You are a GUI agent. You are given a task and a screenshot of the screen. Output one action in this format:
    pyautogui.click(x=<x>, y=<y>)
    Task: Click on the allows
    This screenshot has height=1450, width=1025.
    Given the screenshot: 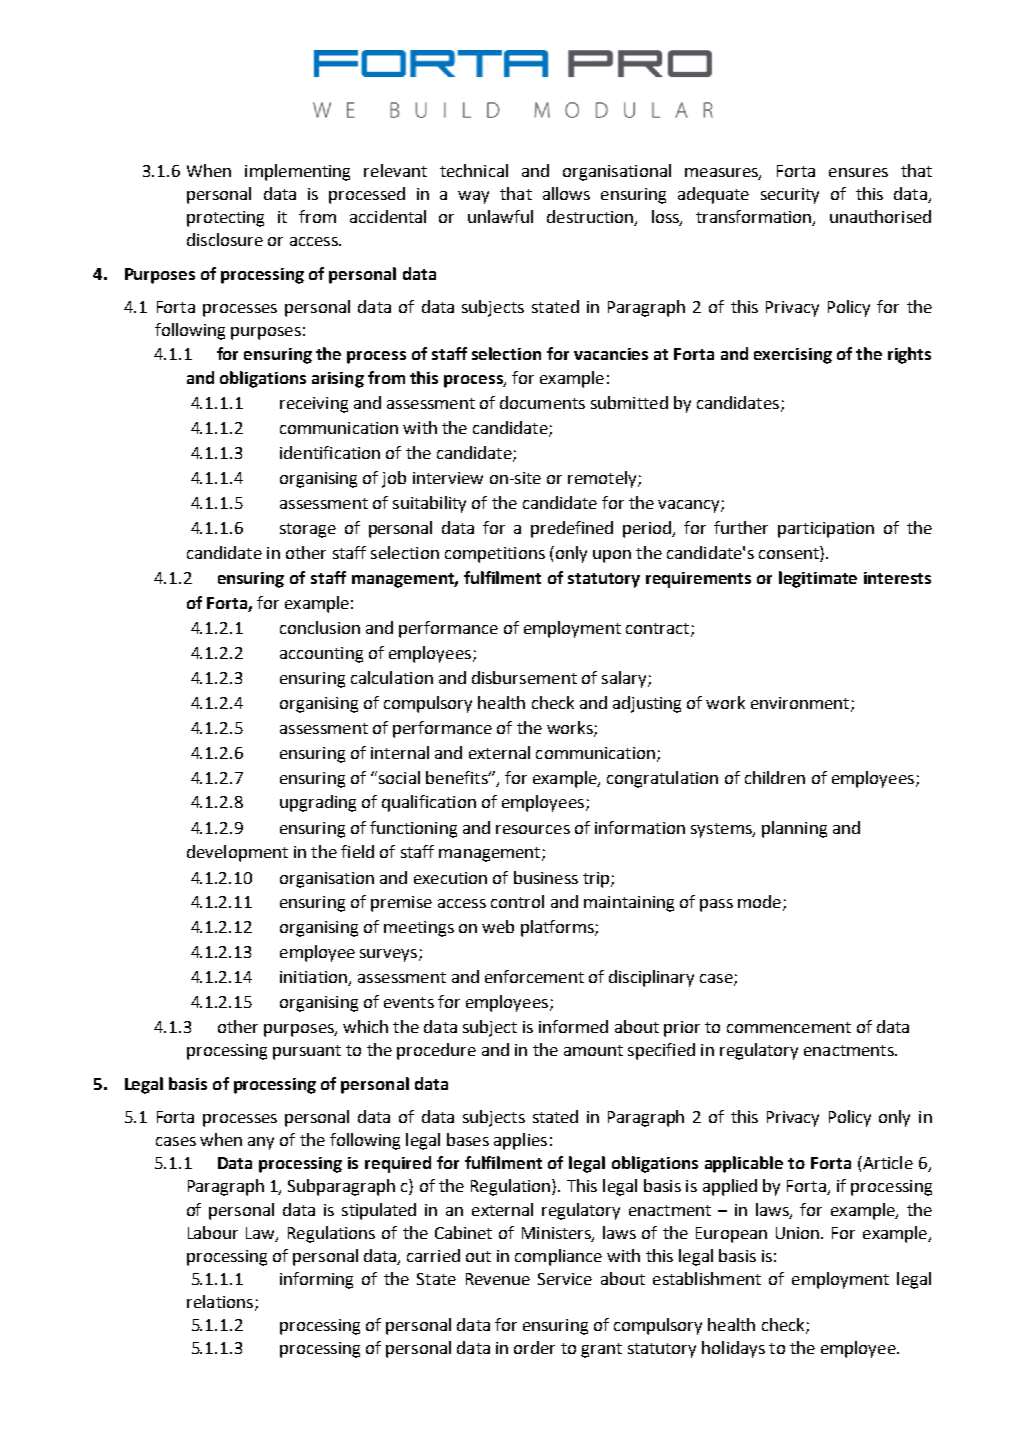 What is the action you would take?
    pyautogui.click(x=566, y=193)
